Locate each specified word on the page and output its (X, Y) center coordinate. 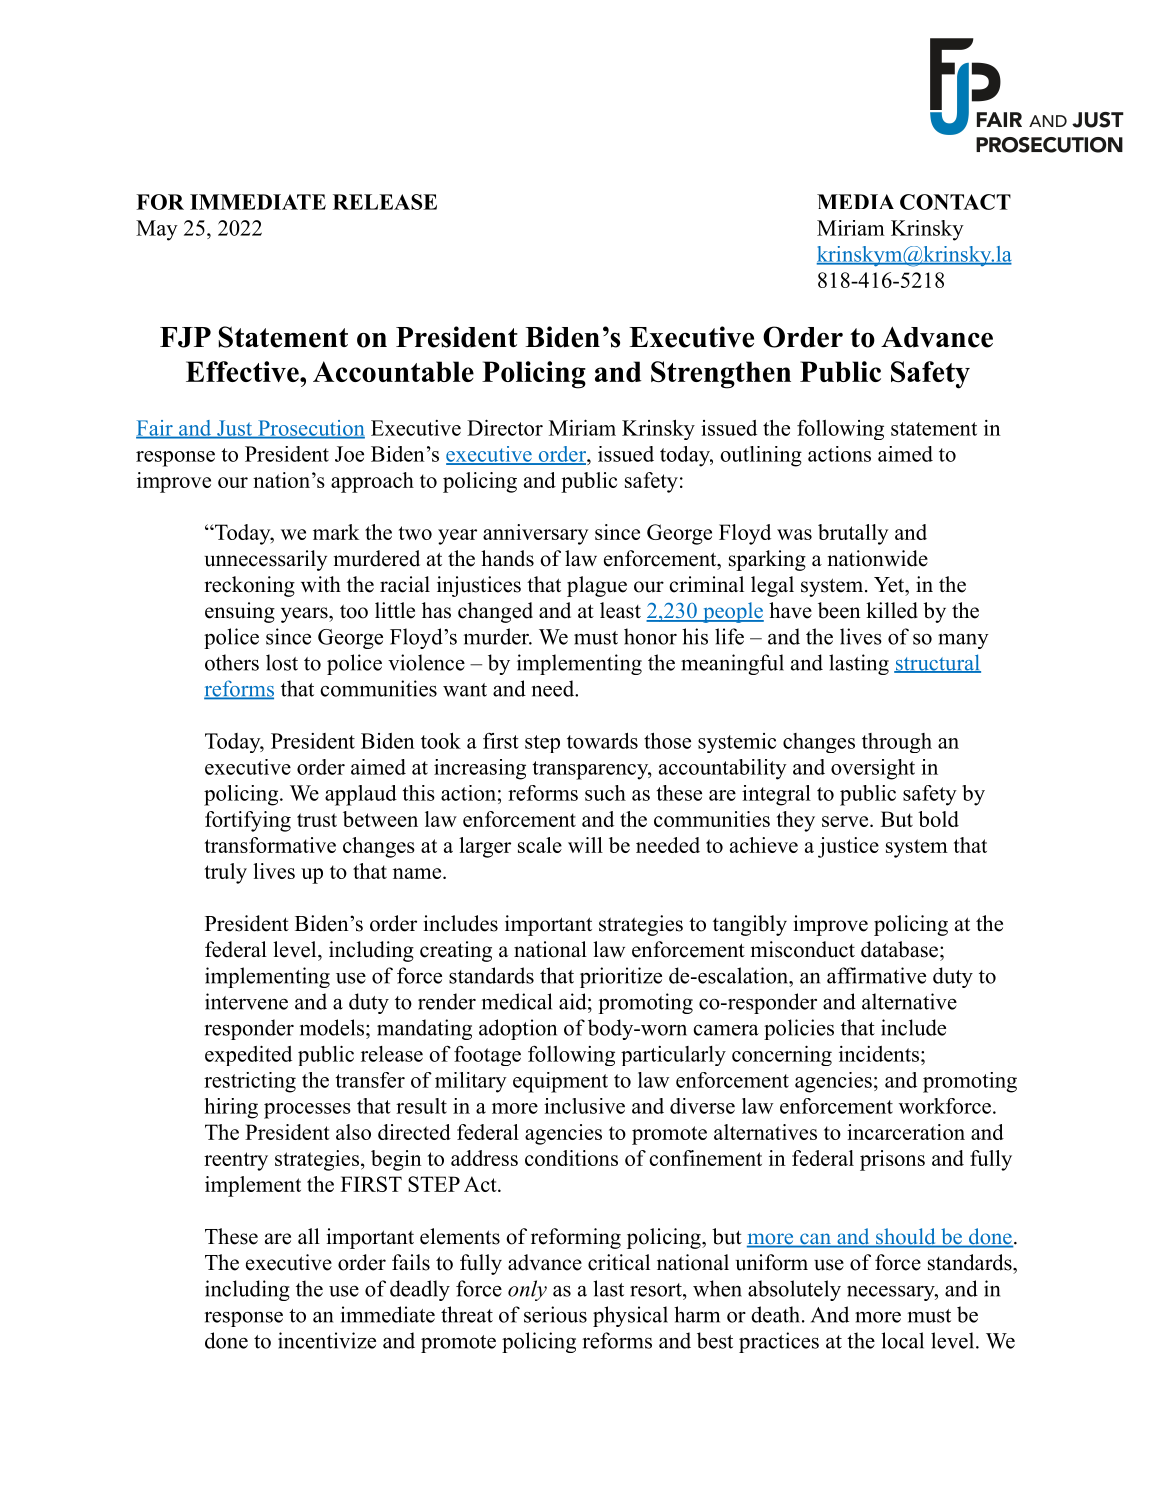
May (157, 230)
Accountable (393, 371)
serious (555, 1314)
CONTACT (955, 202)
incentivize (327, 1340)
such (605, 793)
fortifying (248, 821)
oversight (873, 769)
